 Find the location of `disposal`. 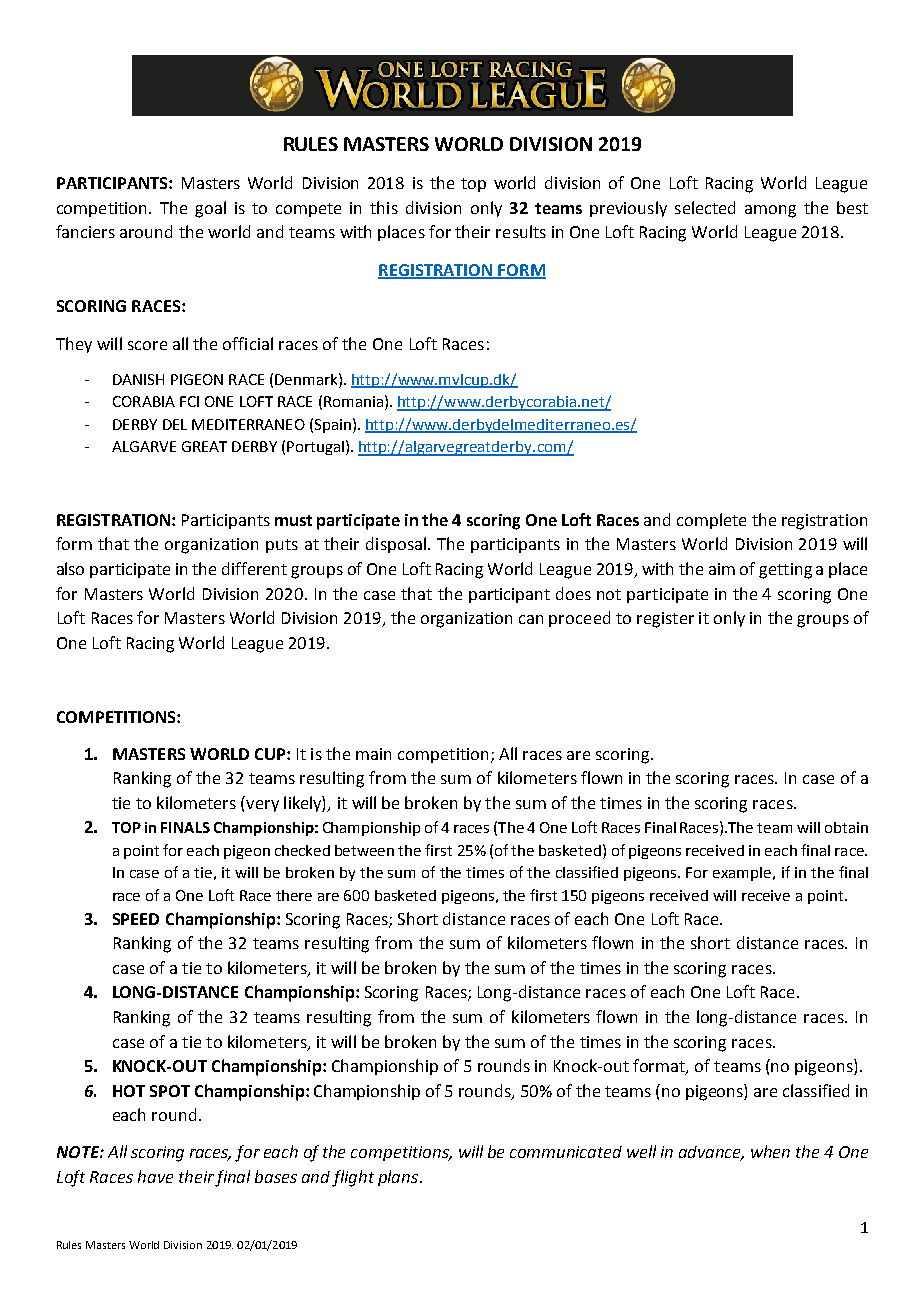

disposal is located at coordinates (396, 545).
